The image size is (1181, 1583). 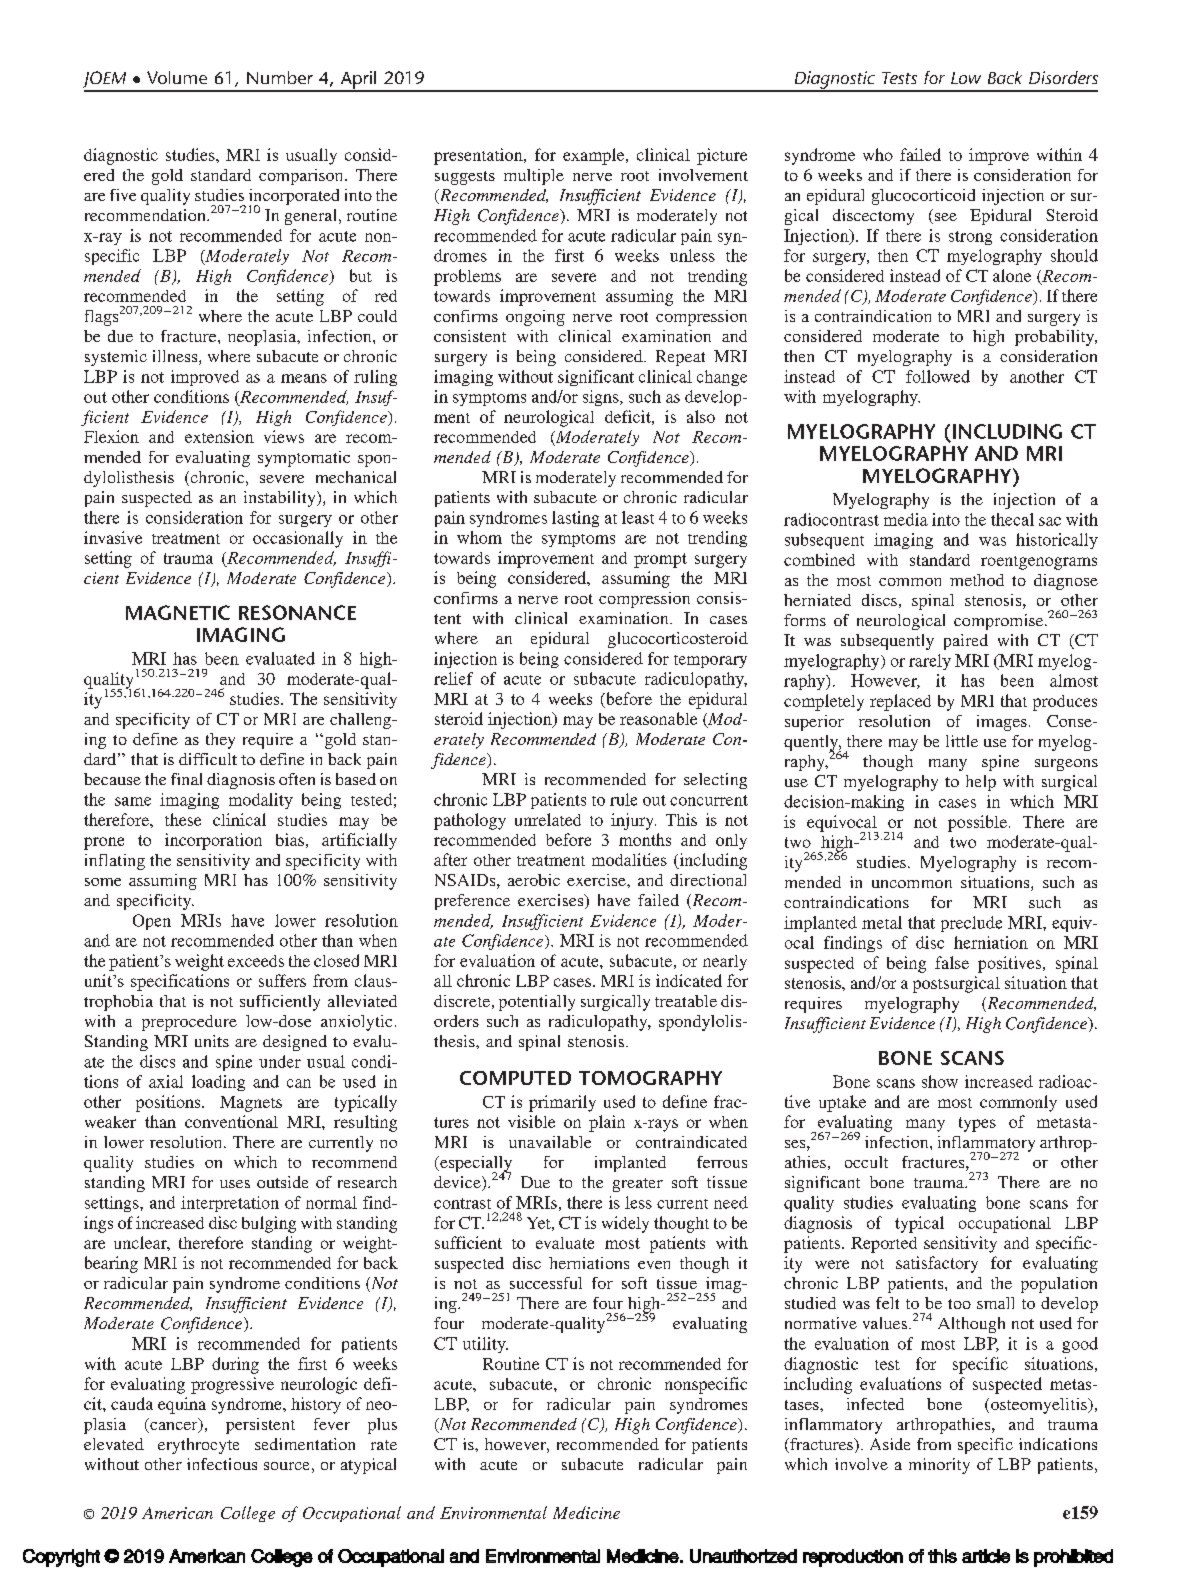 What do you see at coordinates (575, 519) in the screenshot?
I see `lasting` at bounding box center [575, 519].
